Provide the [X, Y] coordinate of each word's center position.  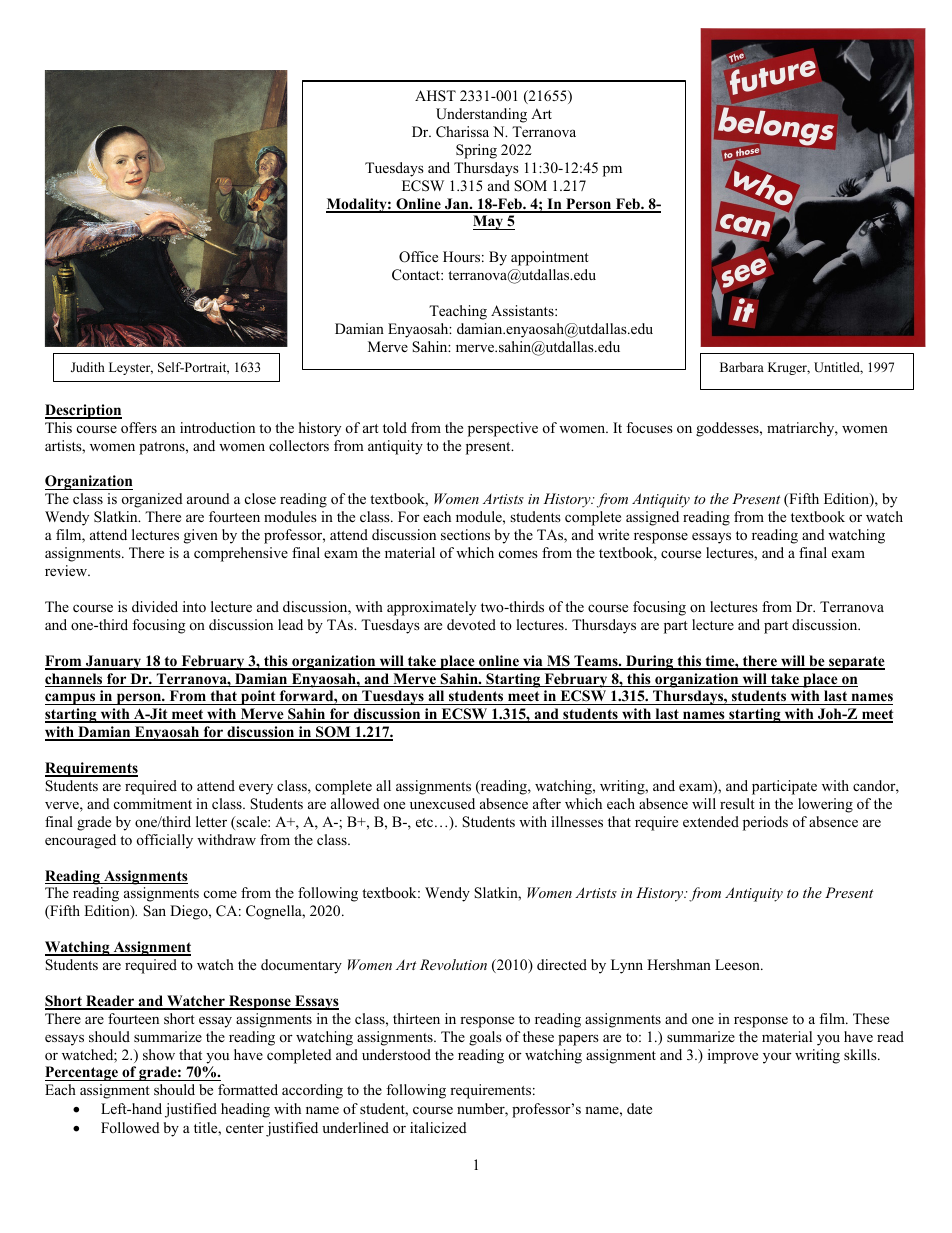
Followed [130, 1127]
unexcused [442, 803]
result [737, 803]
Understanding [481, 115]
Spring [476, 151]
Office [418, 257]
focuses [649, 427]
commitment [153, 803]
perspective [503, 429]
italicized [438, 1127]
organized [152, 500]
